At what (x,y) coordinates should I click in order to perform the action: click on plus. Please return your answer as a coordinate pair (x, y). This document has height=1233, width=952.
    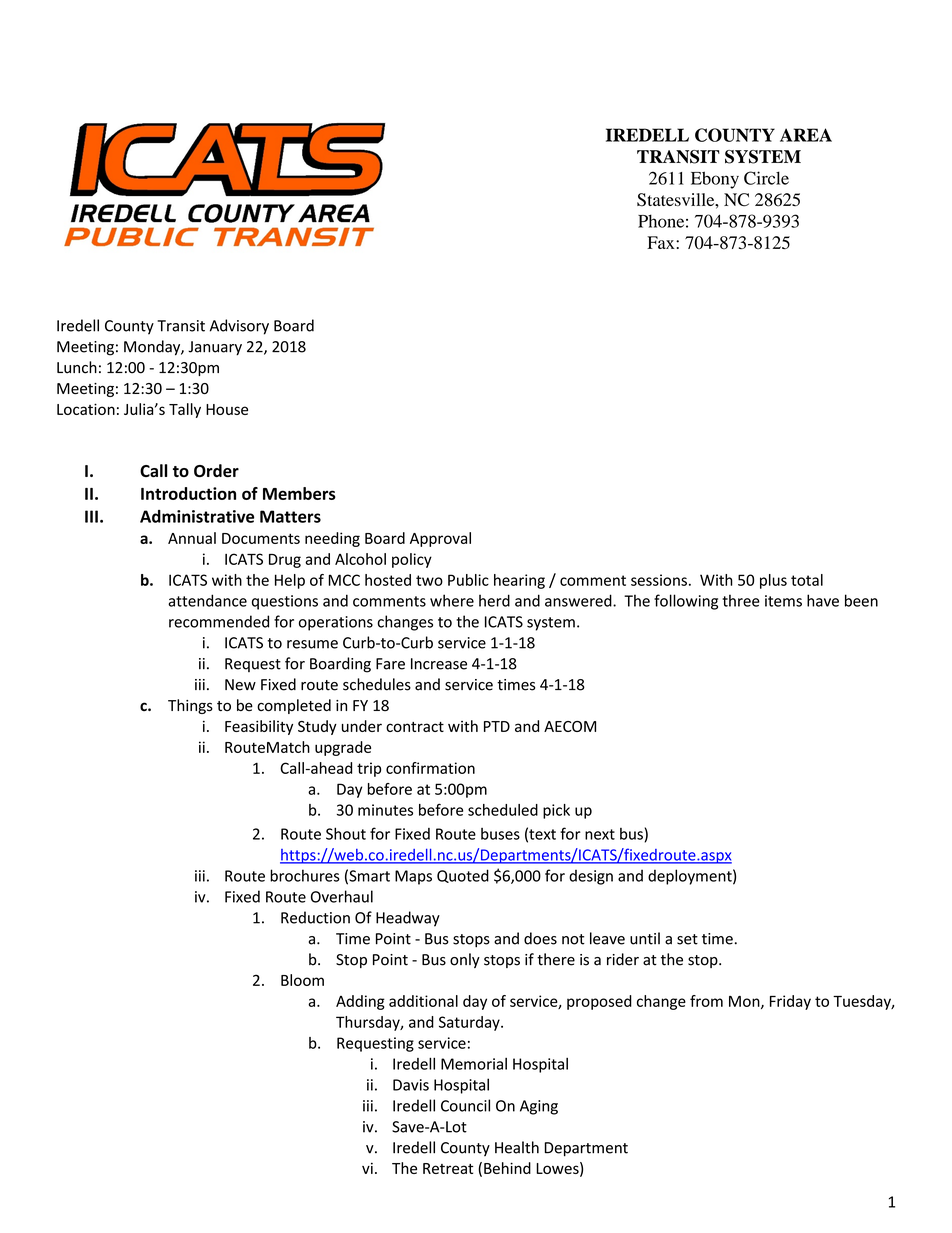
    Looking at the image, I should click on (773, 581).
